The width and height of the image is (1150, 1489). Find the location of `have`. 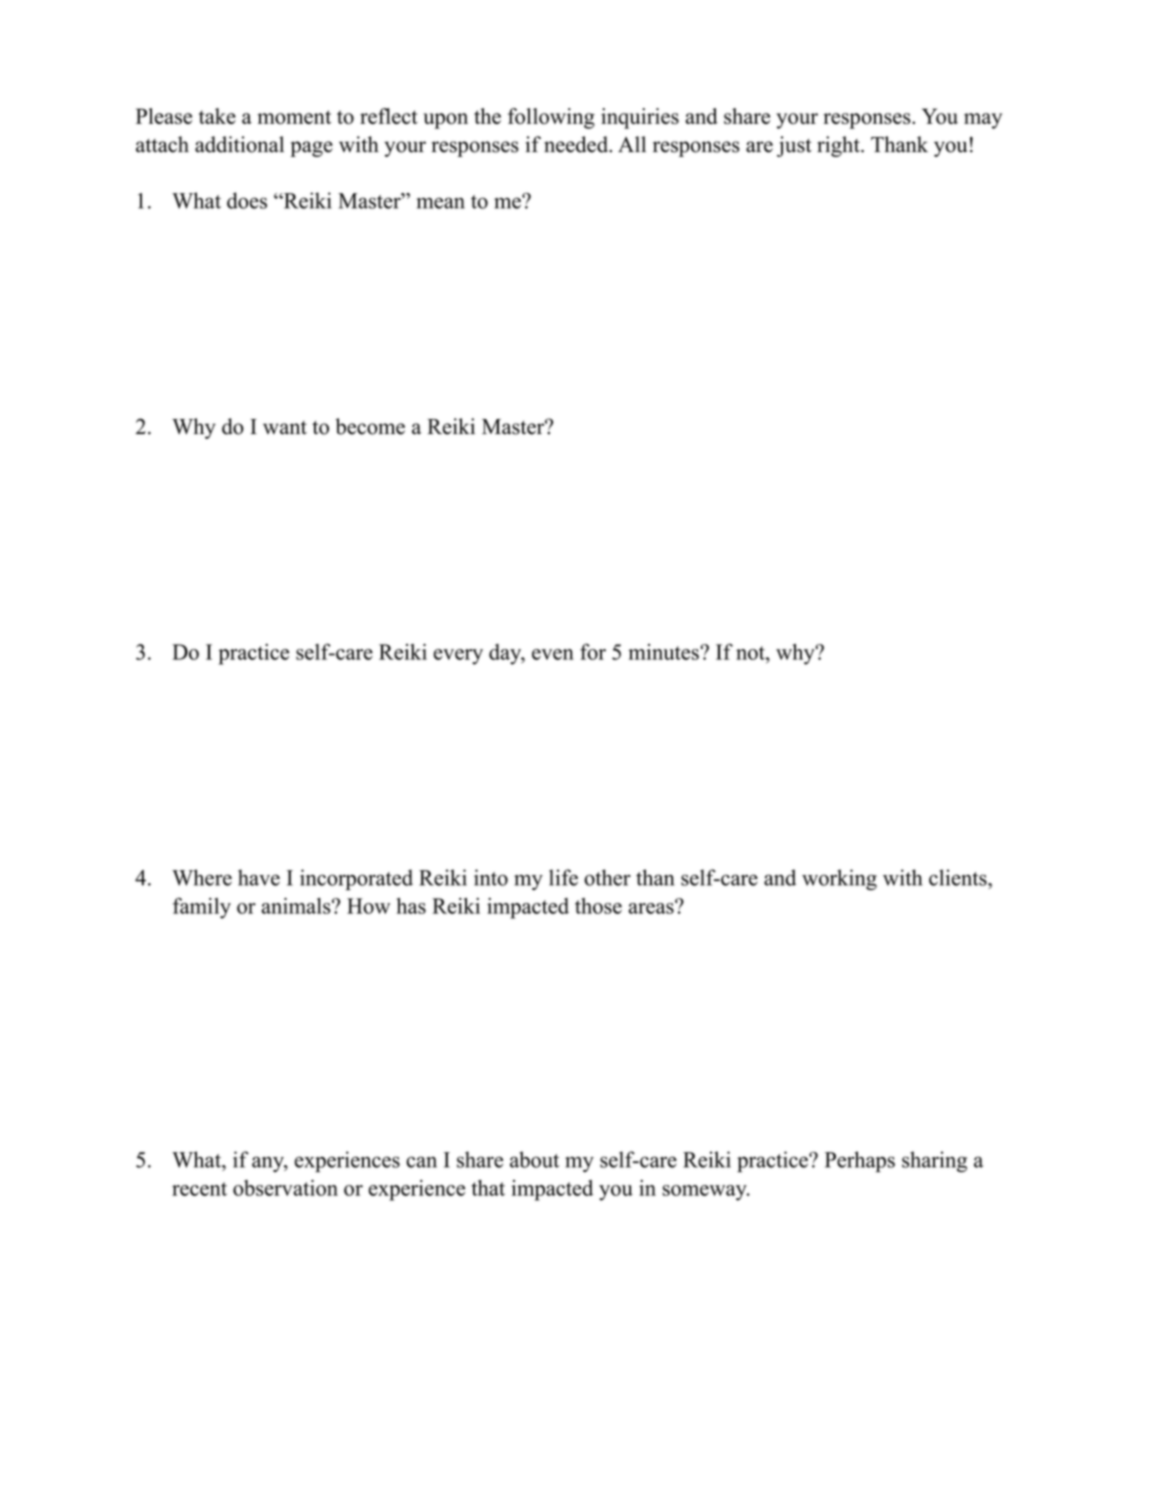

have is located at coordinates (259, 877).
